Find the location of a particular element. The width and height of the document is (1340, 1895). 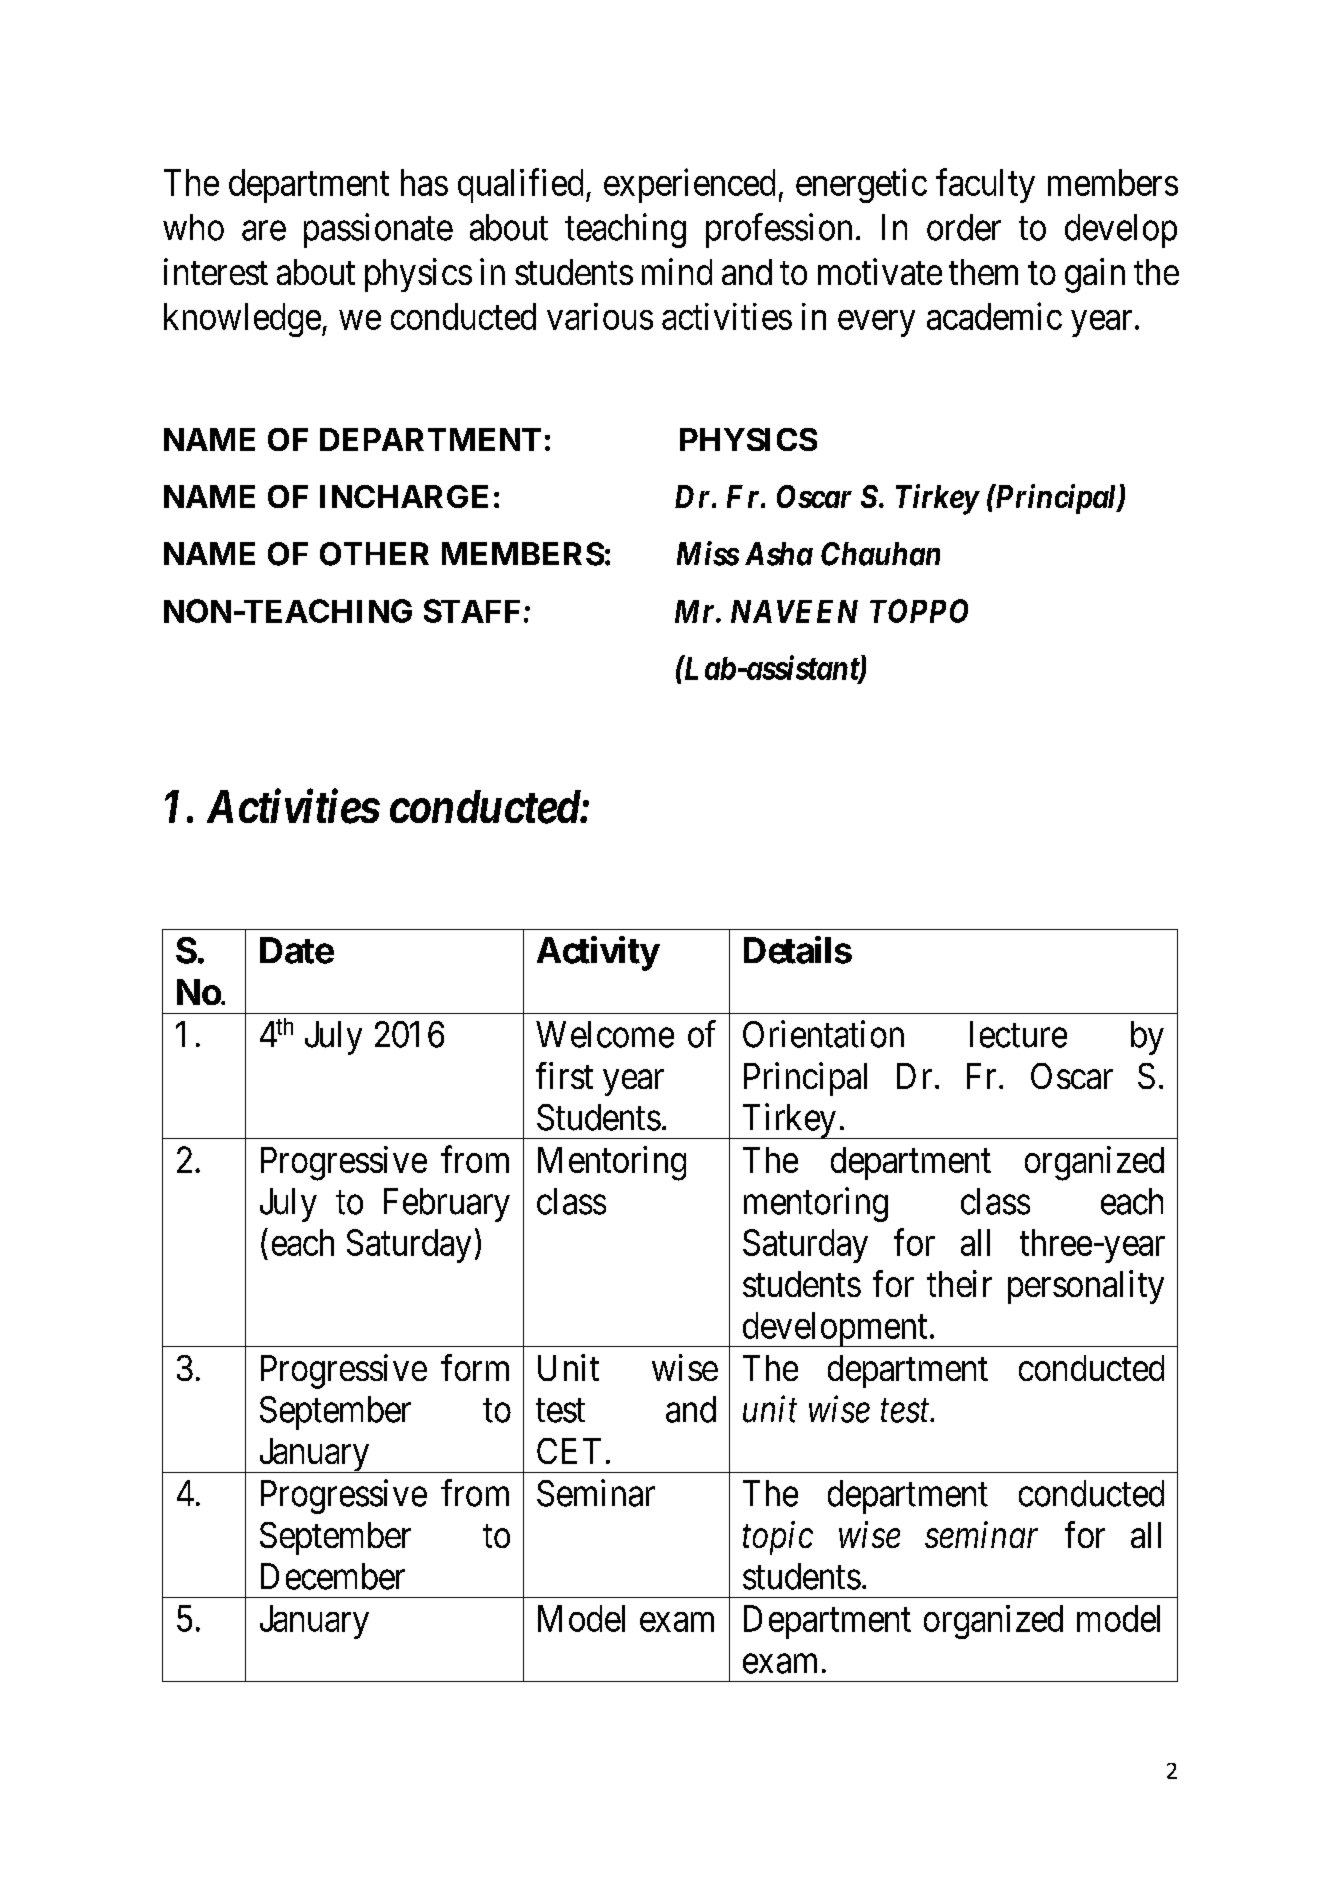

experienced is located at coordinates (689, 186).
